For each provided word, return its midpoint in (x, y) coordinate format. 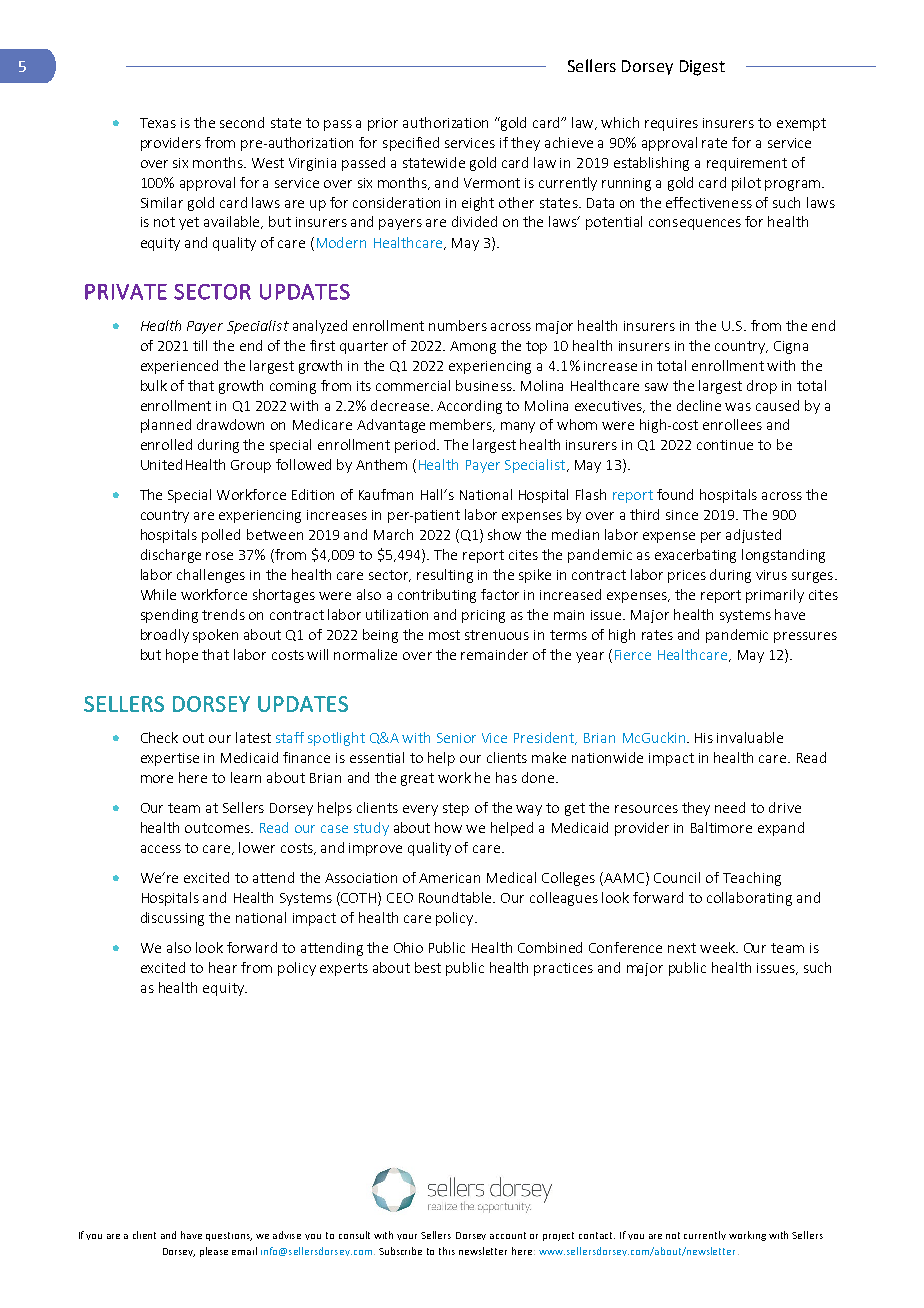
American (449, 878)
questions (229, 1236)
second (242, 122)
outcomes (218, 828)
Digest (702, 68)
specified (411, 144)
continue (725, 445)
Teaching (752, 879)
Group (251, 466)
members (462, 425)
